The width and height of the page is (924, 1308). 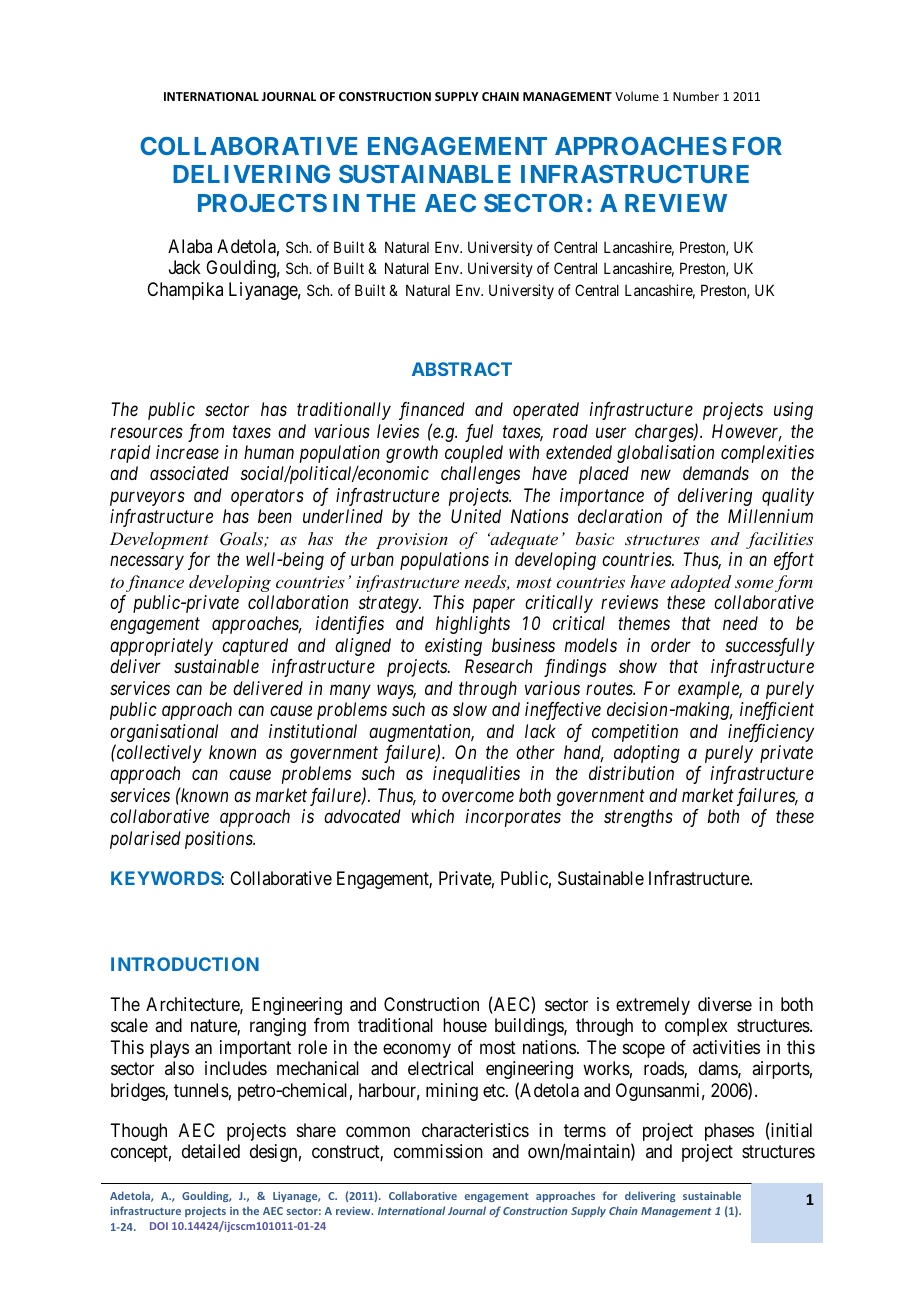 What do you see at coordinates (462, 369) in the page?
I see `ABSTRACT` at bounding box center [462, 369].
